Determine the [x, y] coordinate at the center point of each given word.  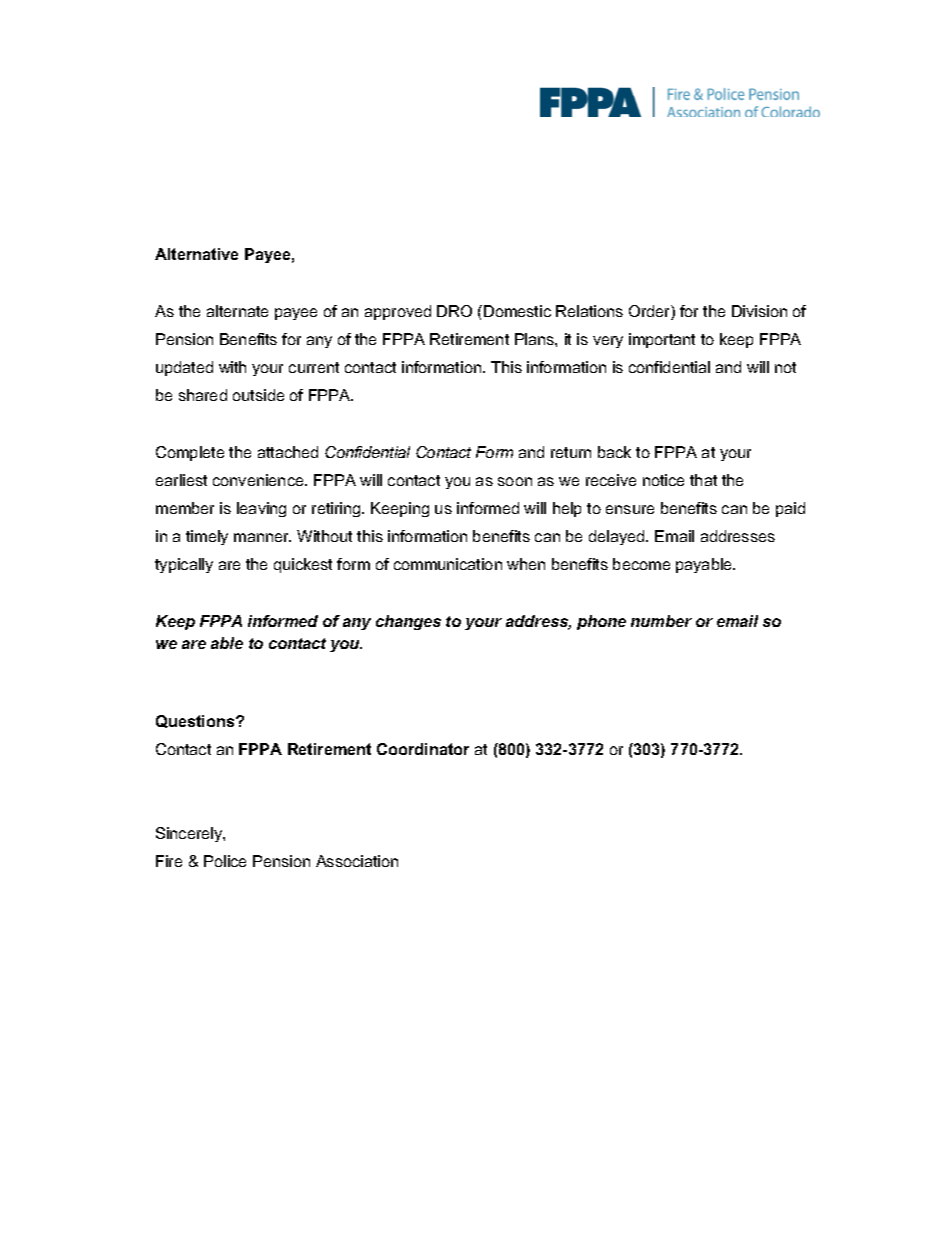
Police [225, 861]
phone [601, 622]
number [661, 621]
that [703, 480]
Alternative [196, 254]
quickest [303, 565]
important [662, 340]
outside [258, 395]
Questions [196, 721]
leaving [261, 509]
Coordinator [423, 749]
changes [408, 622]
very [608, 342]
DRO [454, 311]
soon [515, 481]
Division [759, 311]
